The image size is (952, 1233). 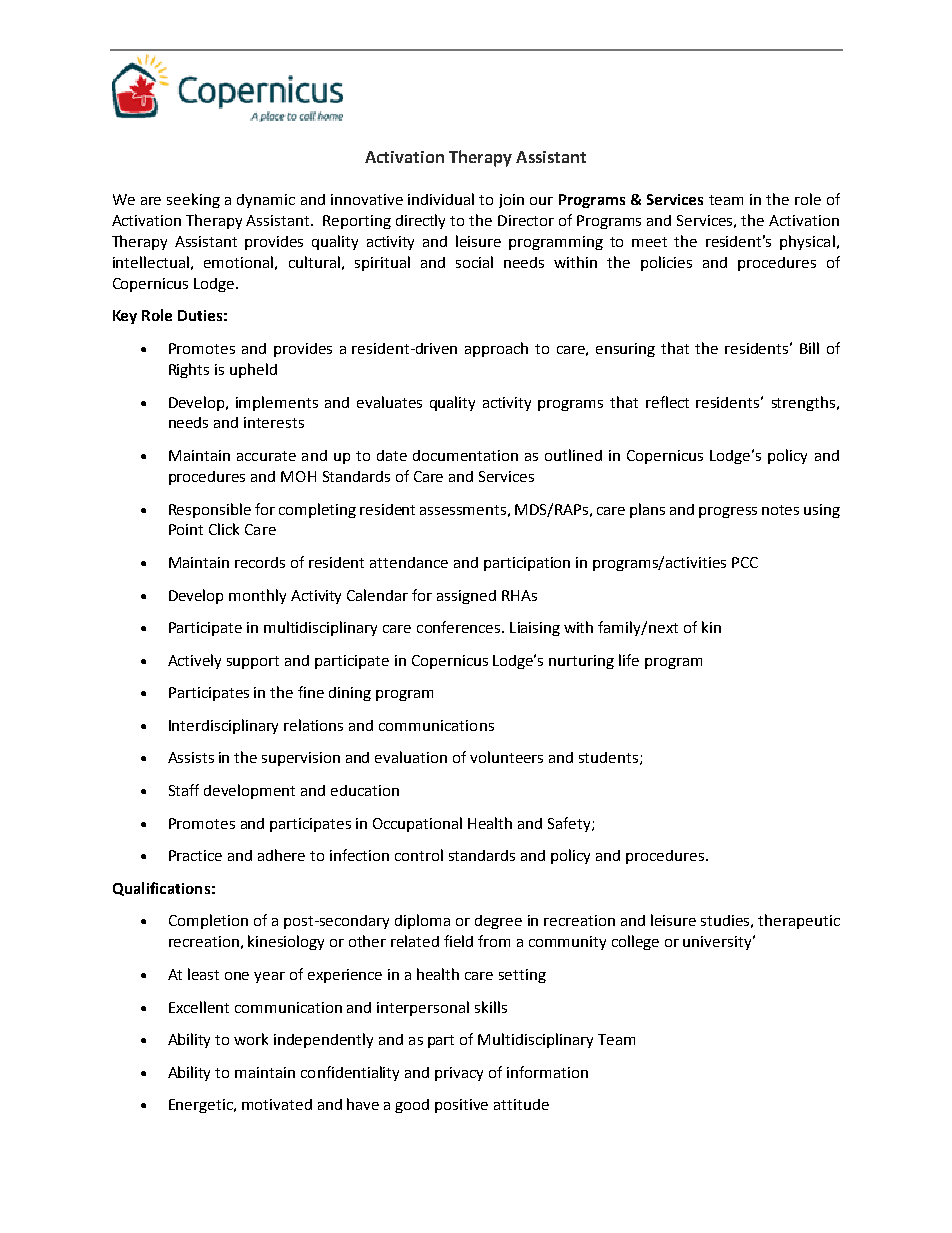 What do you see at coordinates (193, 200) in the screenshot?
I see `seeking` at bounding box center [193, 200].
